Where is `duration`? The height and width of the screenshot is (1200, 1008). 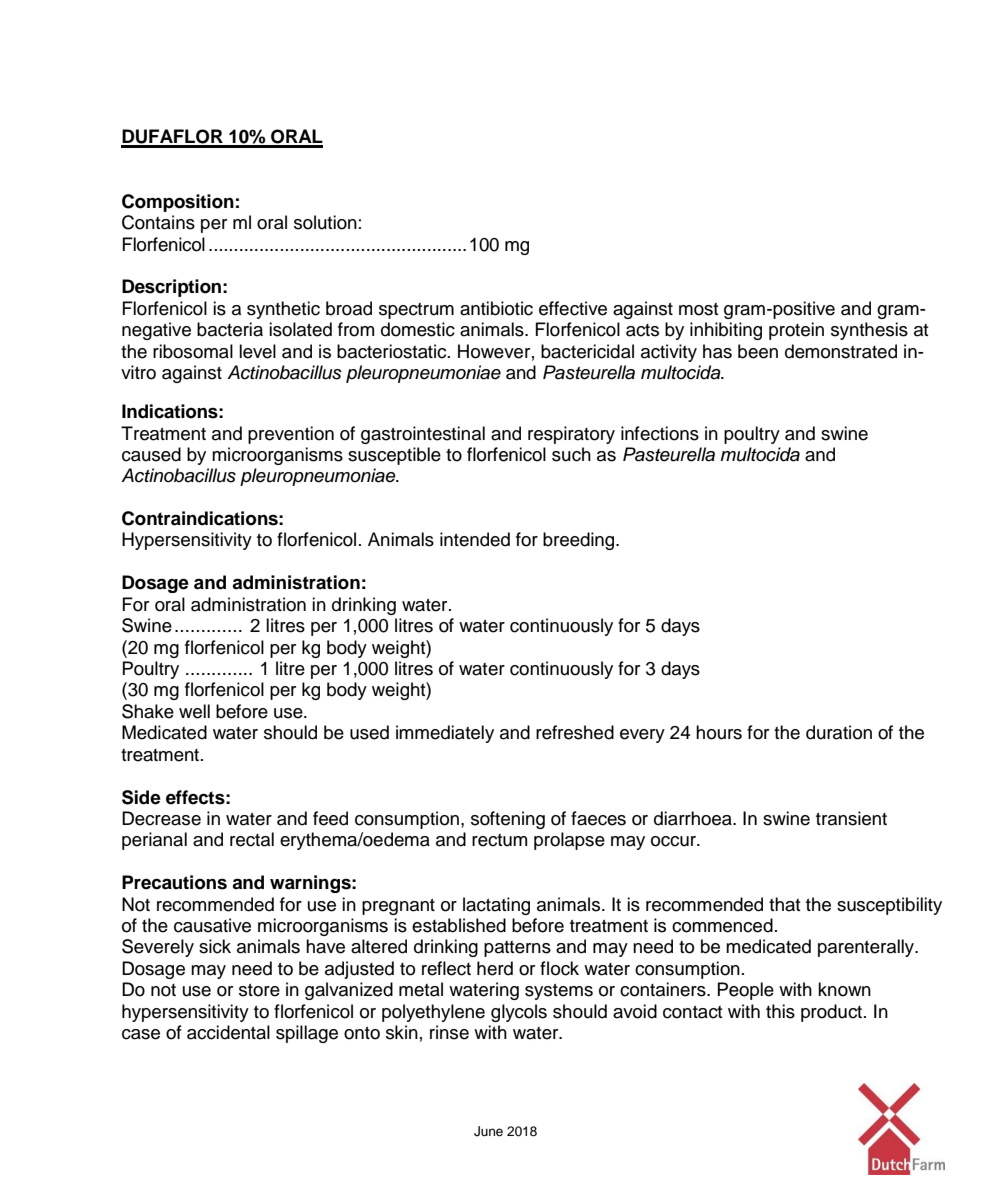 duration is located at coordinates (839, 732).
